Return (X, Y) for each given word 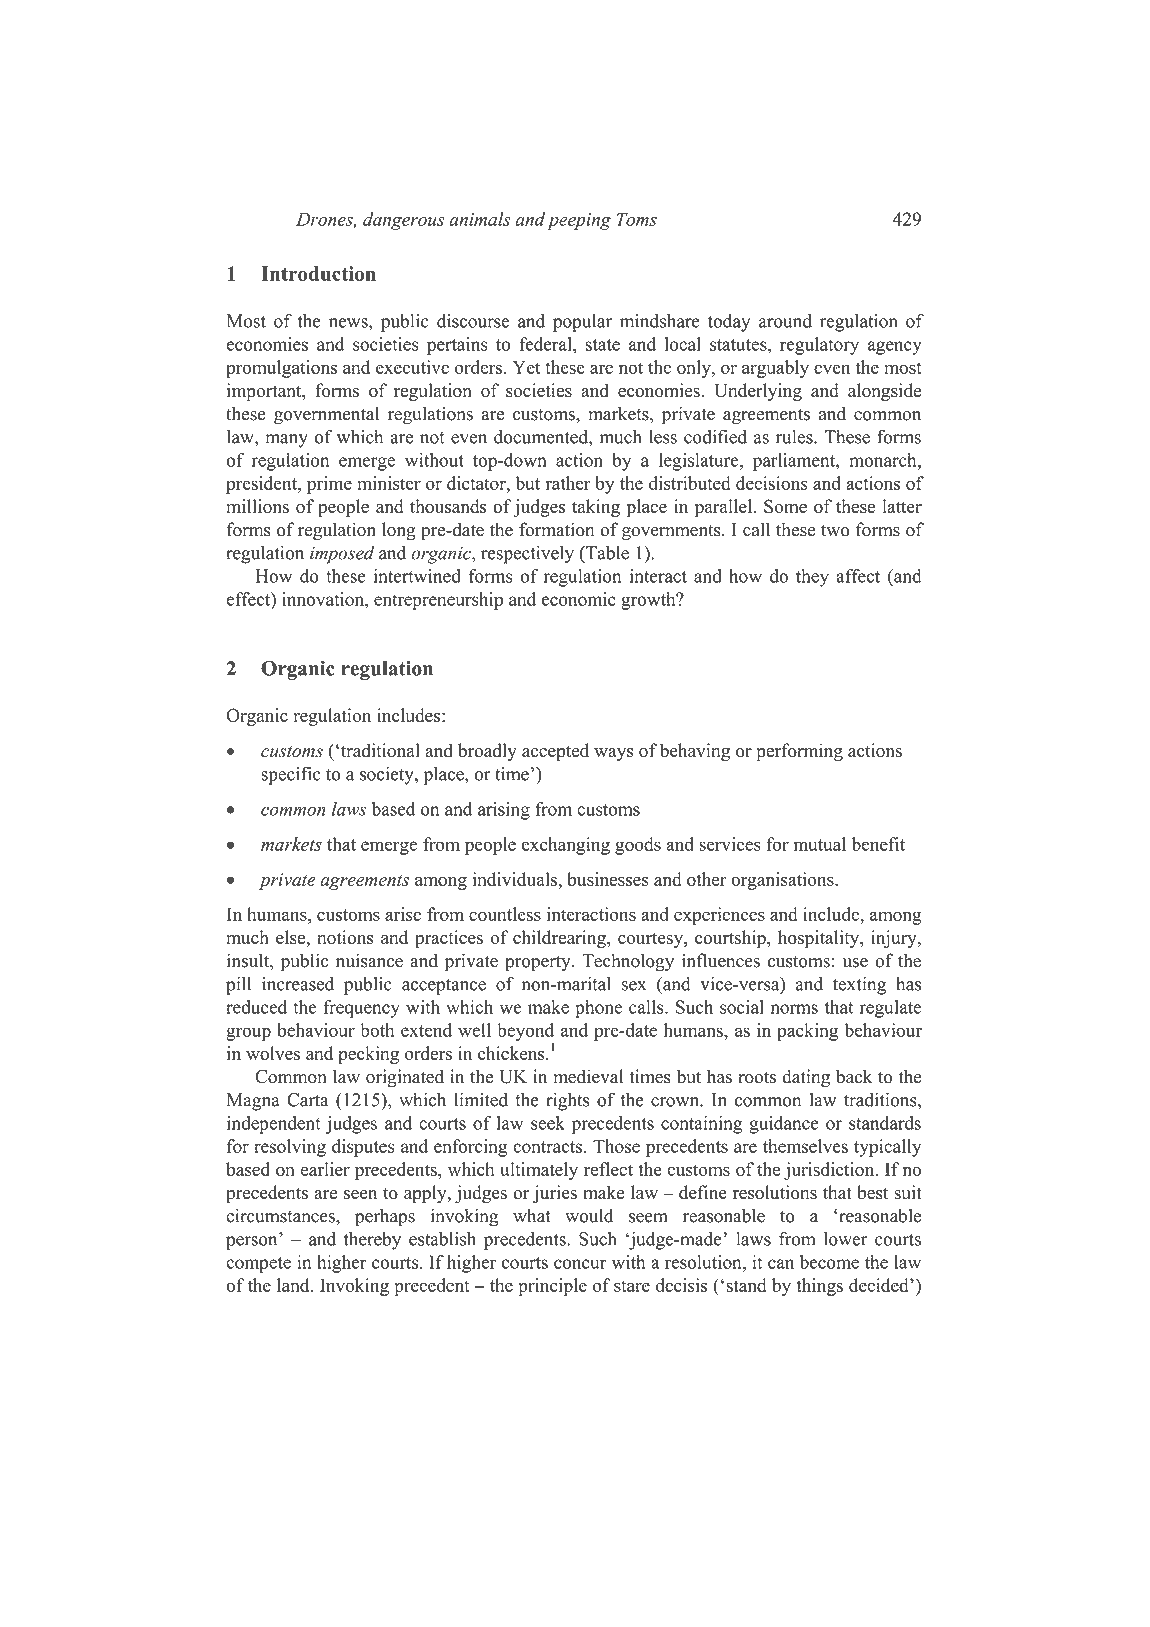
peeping (579, 221)
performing (799, 752)
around (785, 321)
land (294, 1285)
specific (291, 775)
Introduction (318, 273)
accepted (555, 752)
